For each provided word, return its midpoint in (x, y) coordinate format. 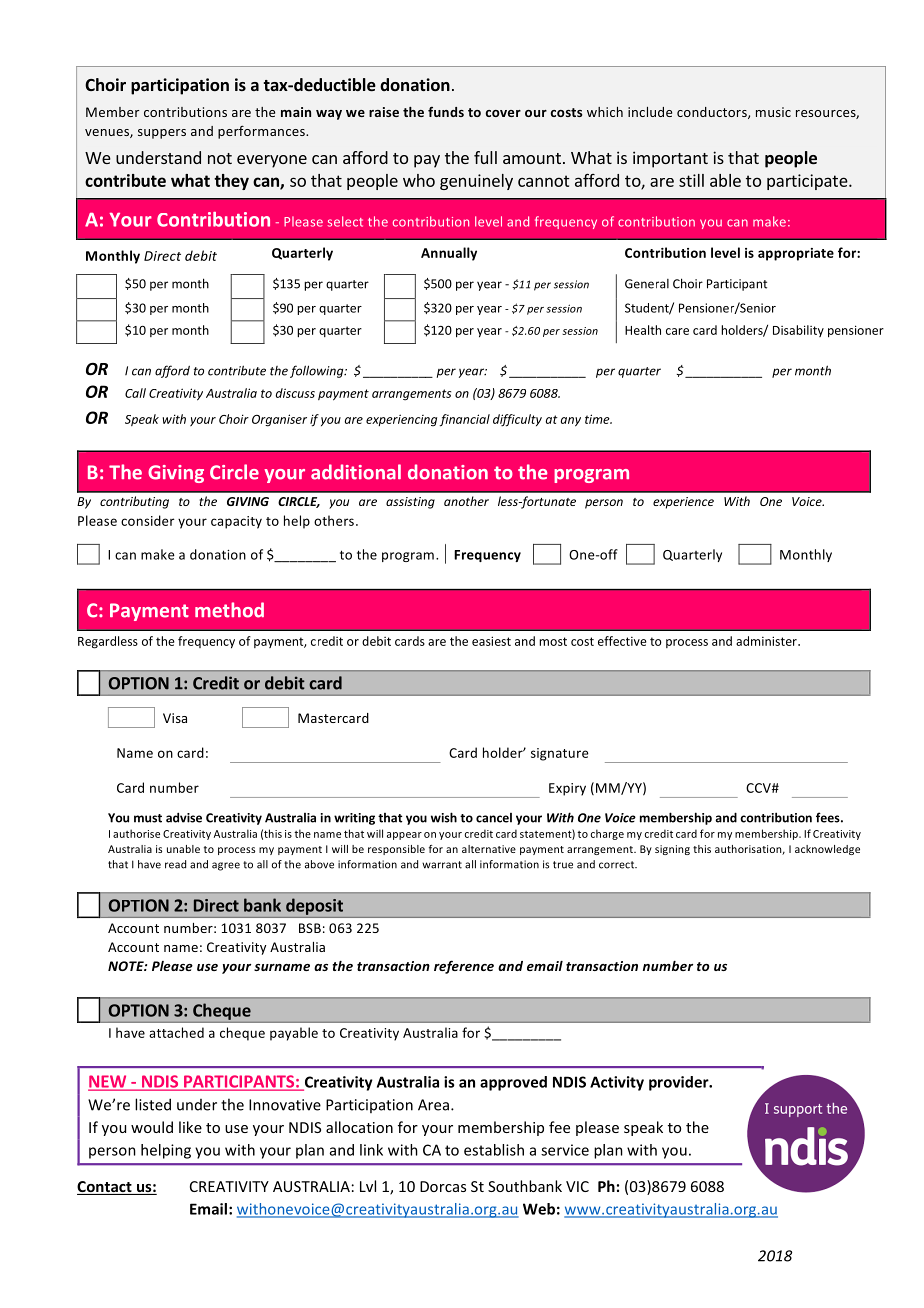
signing (672, 850)
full (485, 157)
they (231, 182)
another (466, 501)
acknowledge (827, 850)
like (190, 1127)
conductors (713, 113)
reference (464, 967)
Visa (175, 718)
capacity (236, 522)
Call (135, 393)
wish (444, 817)
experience (683, 503)
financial (464, 420)
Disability (798, 331)
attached (176, 1032)
